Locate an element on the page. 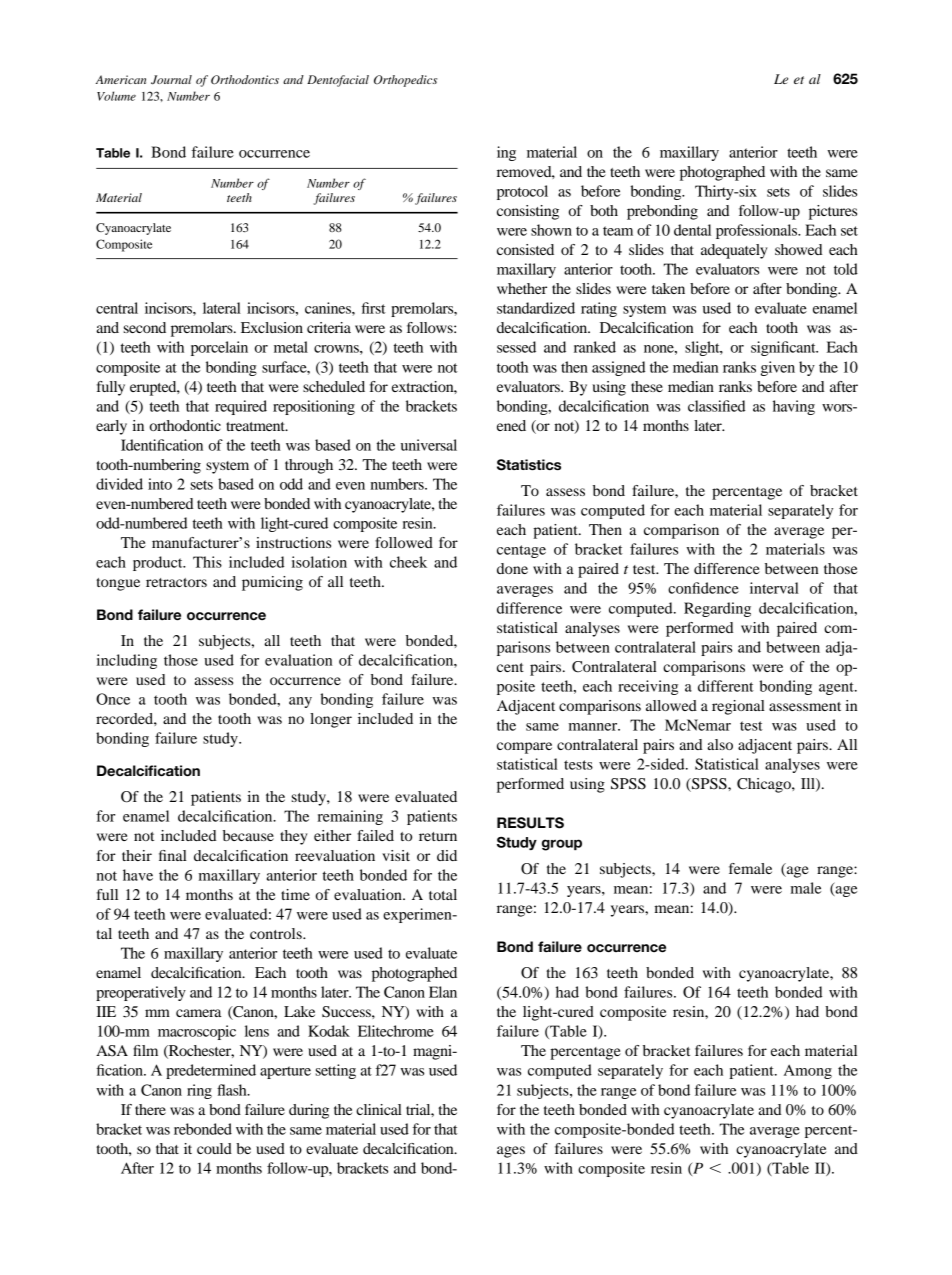 The height and width of the page is (1275, 952). done is located at coordinates (512, 568).
